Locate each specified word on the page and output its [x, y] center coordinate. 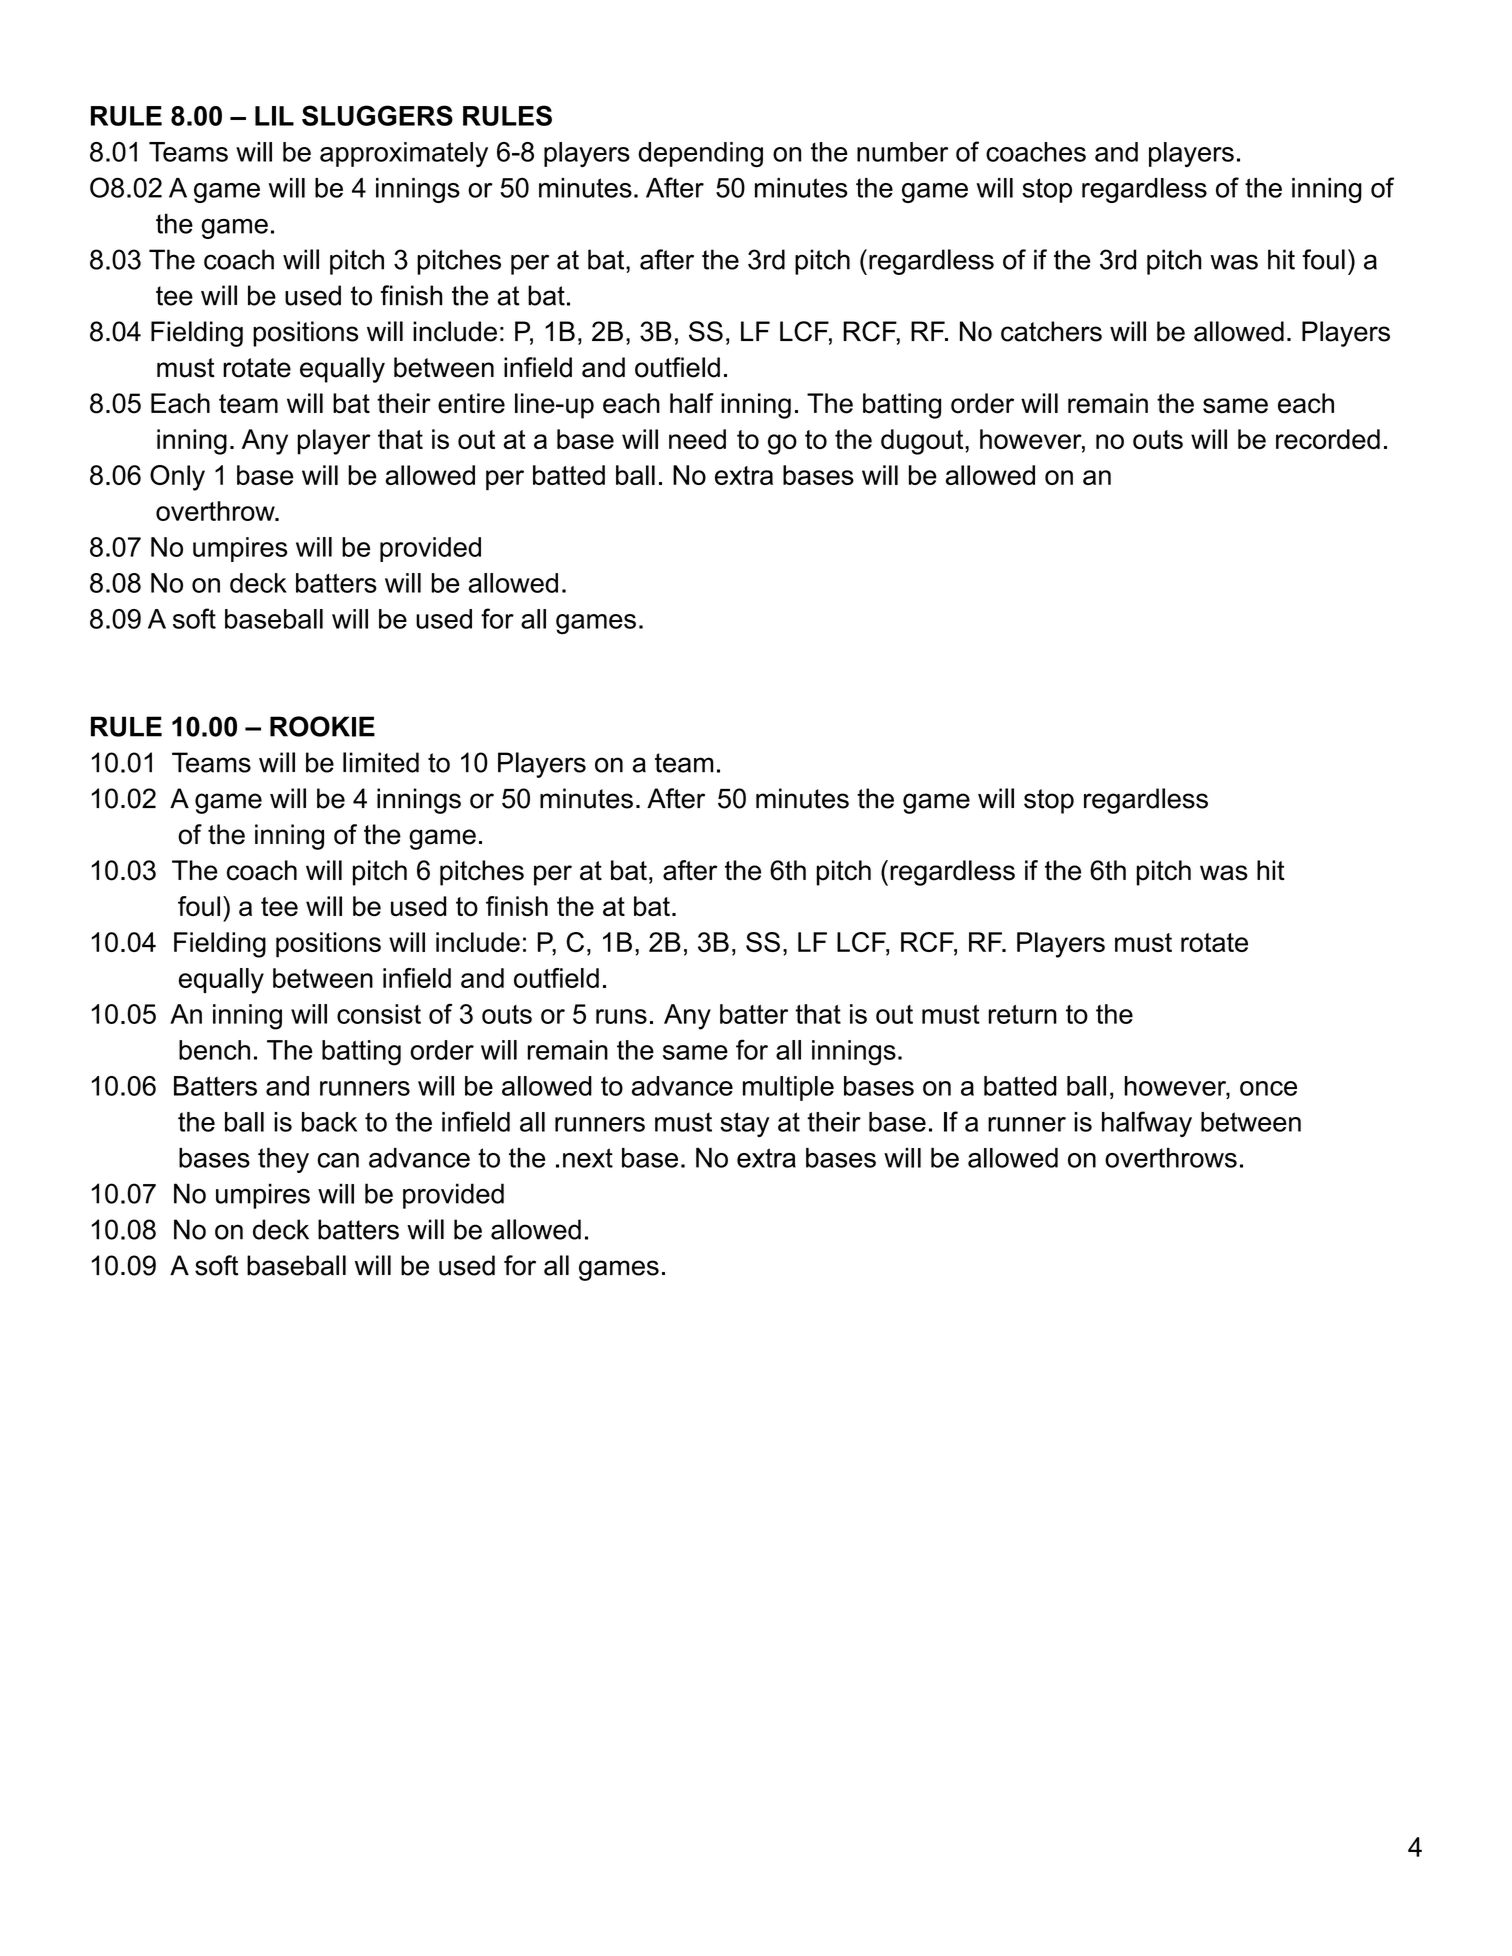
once [1268, 1088]
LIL [274, 116]
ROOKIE [322, 726]
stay [744, 1124]
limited [381, 762]
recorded [1328, 439]
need [697, 439]
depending [700, 154]
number [902, 152]
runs [621, 1016]
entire [471, 403]
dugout [923, 442]
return [1023, 1014]
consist [379, 1014]
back [329, 1122]
